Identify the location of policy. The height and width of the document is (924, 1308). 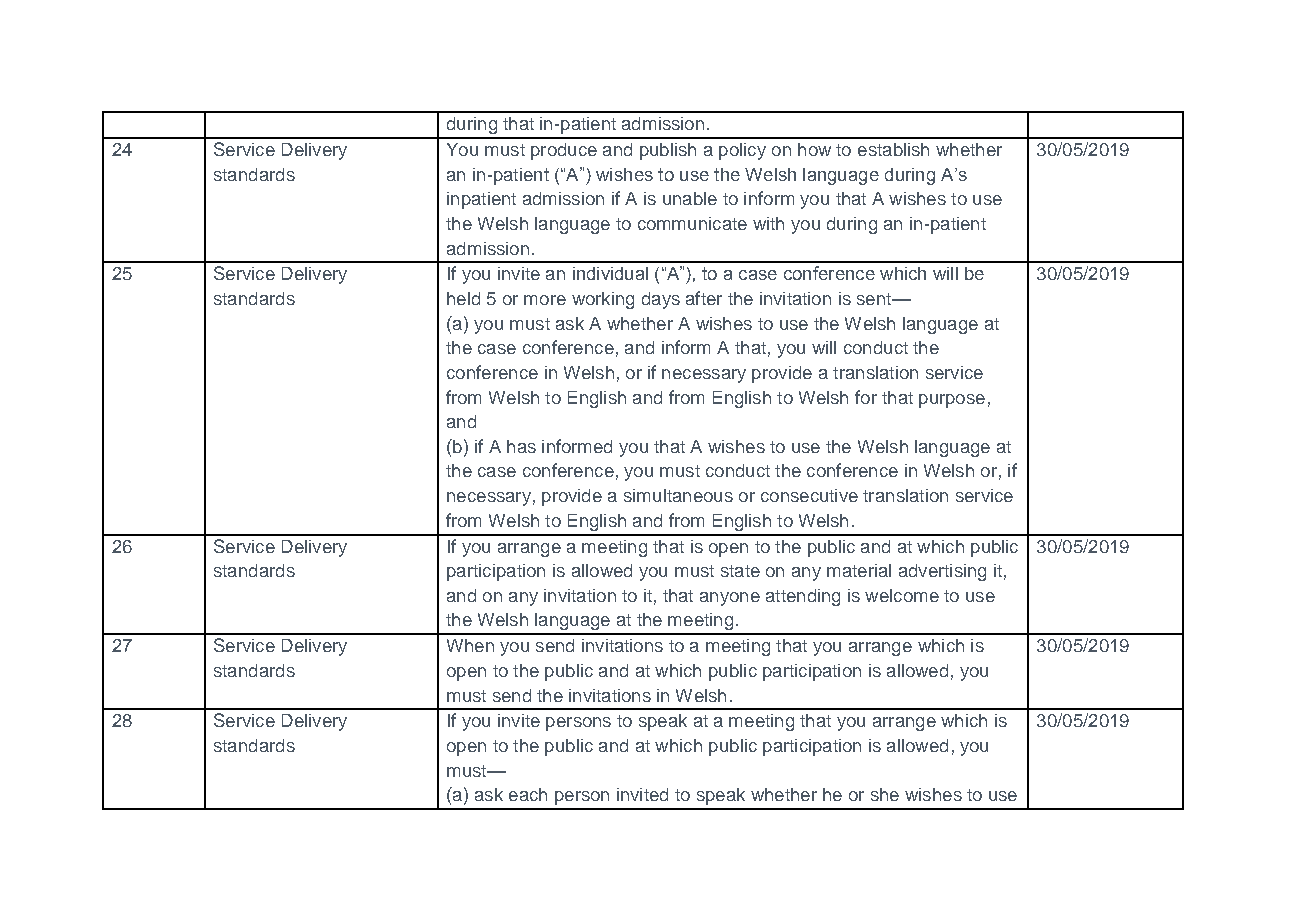
(742, 151).
